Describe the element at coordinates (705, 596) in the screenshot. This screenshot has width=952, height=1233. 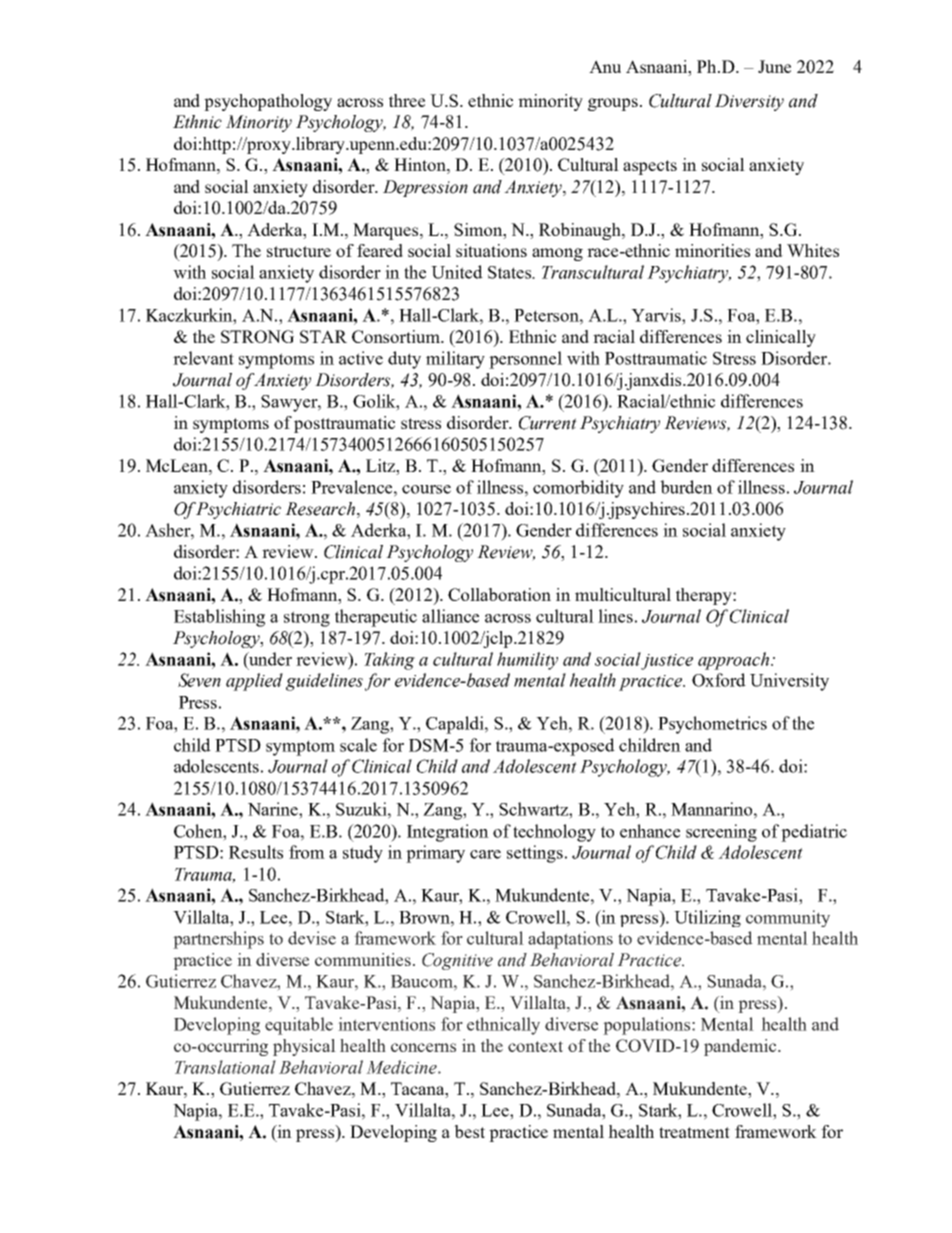
I see `therapy` at that location.
